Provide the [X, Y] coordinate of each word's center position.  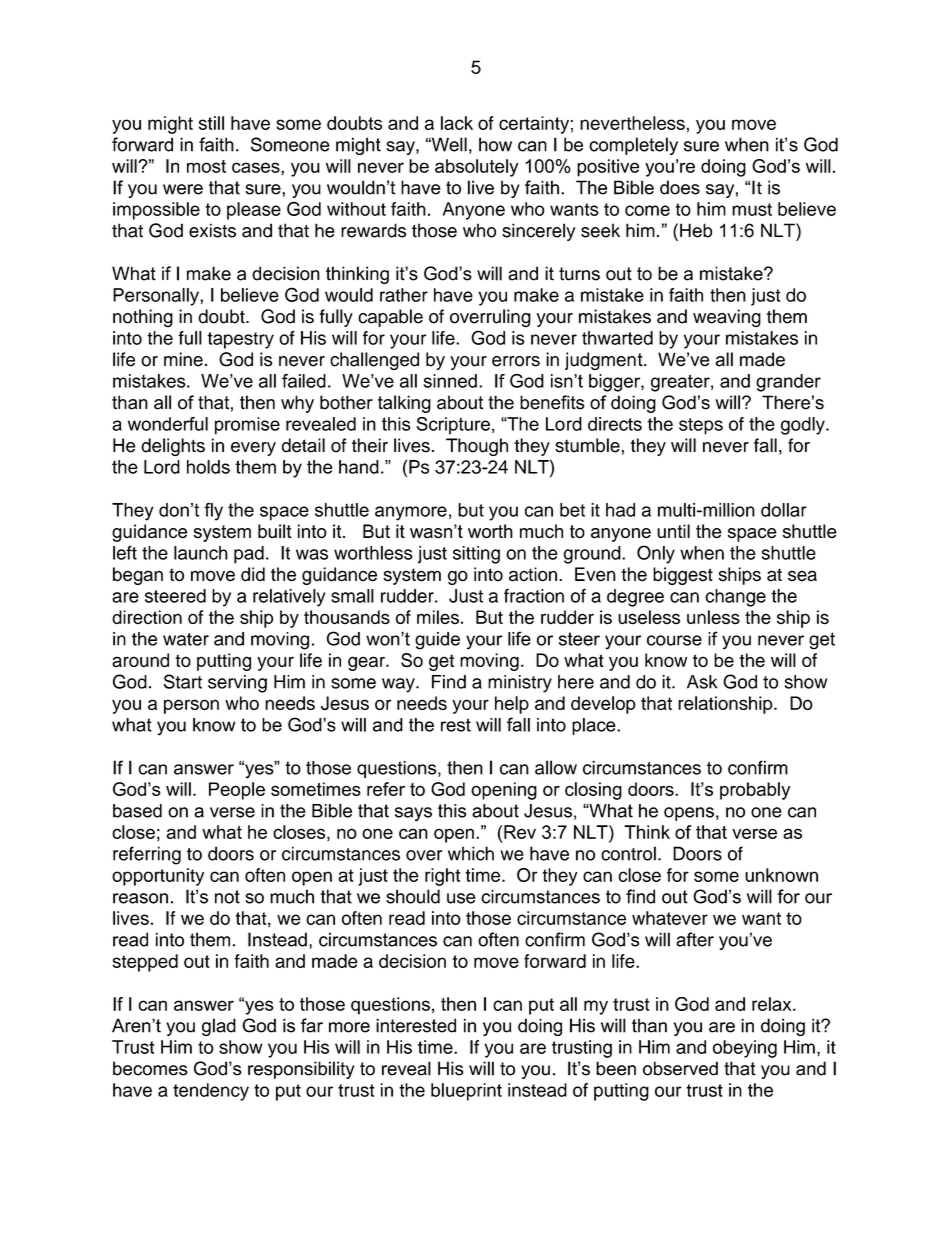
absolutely [476, 168]
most [206, 166]
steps [701, 426]
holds [208, 467]
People [237, 791]
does [680, 187]
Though [477, 447]
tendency [211, 1092]
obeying [745, 1049]
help [512, 705]
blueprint [466, 1092]
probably [755, 791]
